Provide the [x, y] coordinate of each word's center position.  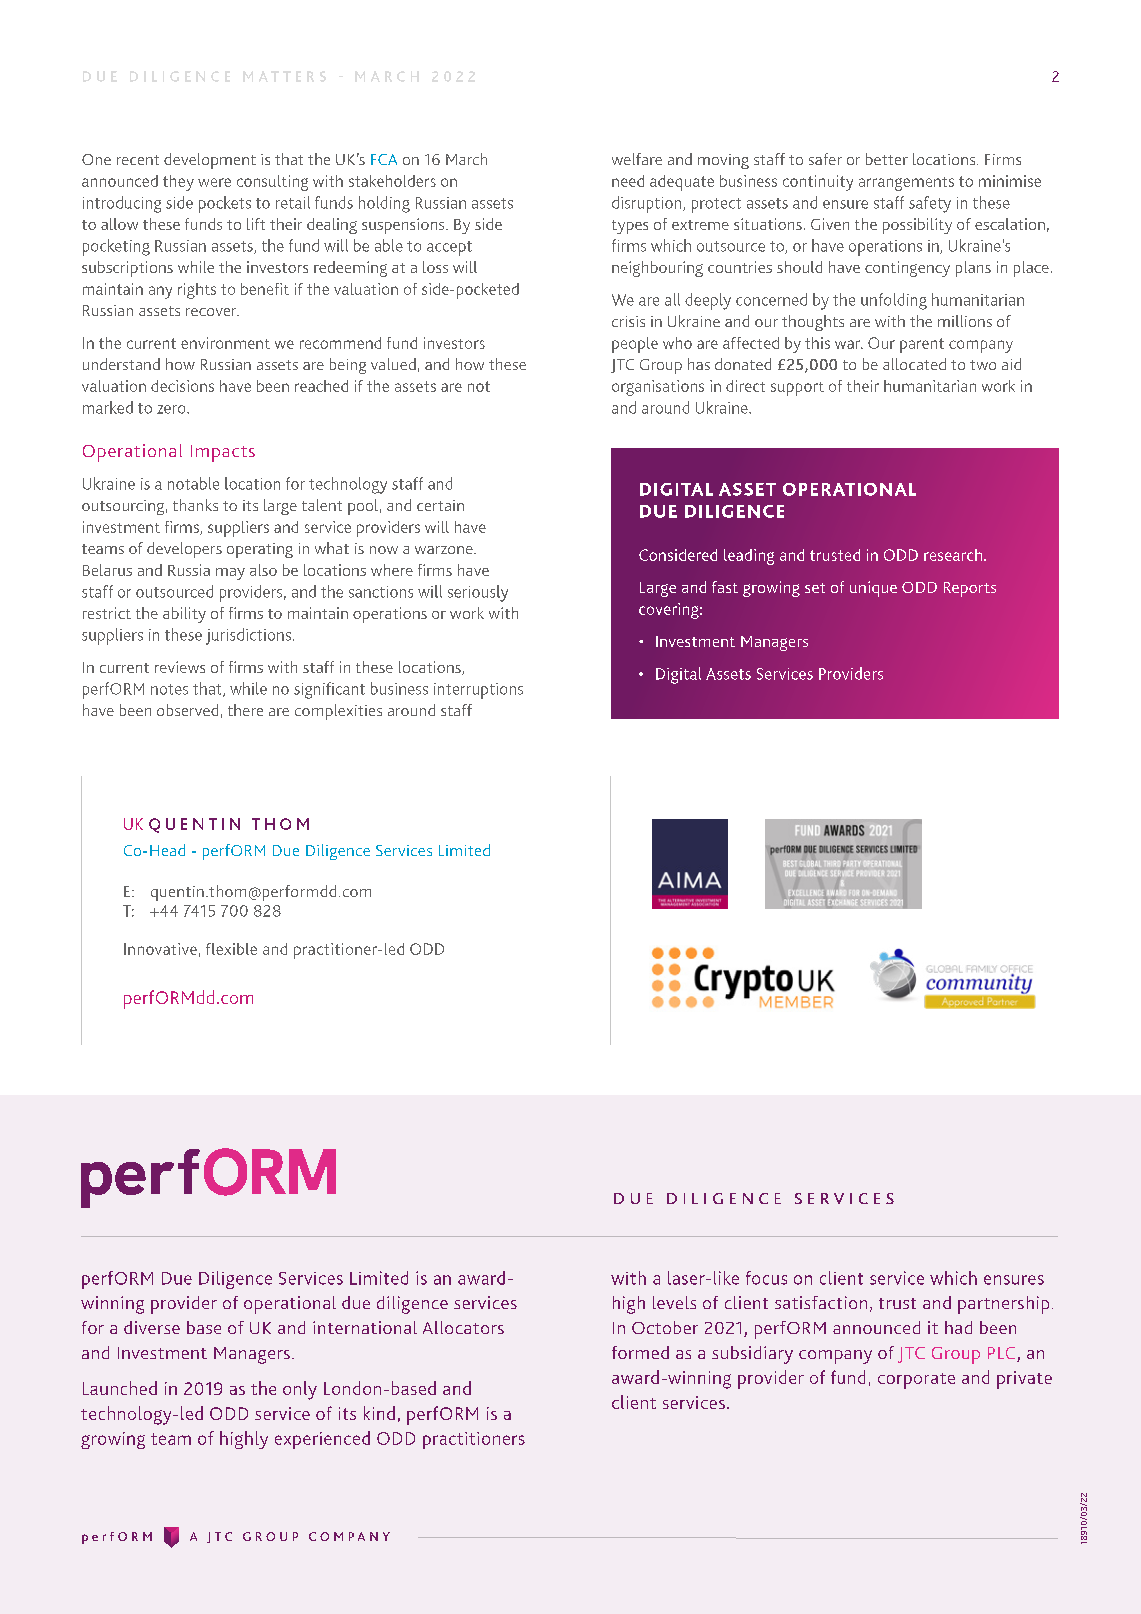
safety [930, 204]
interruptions [478, 691]
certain [440, 505]
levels [674, 1302]
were [214, 182]
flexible [231, 949]
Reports [970, 589]
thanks [195, 505]
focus [766, 1278]
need [628, 181]
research [953, 555]
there [245, 710]
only [300, 1390]
